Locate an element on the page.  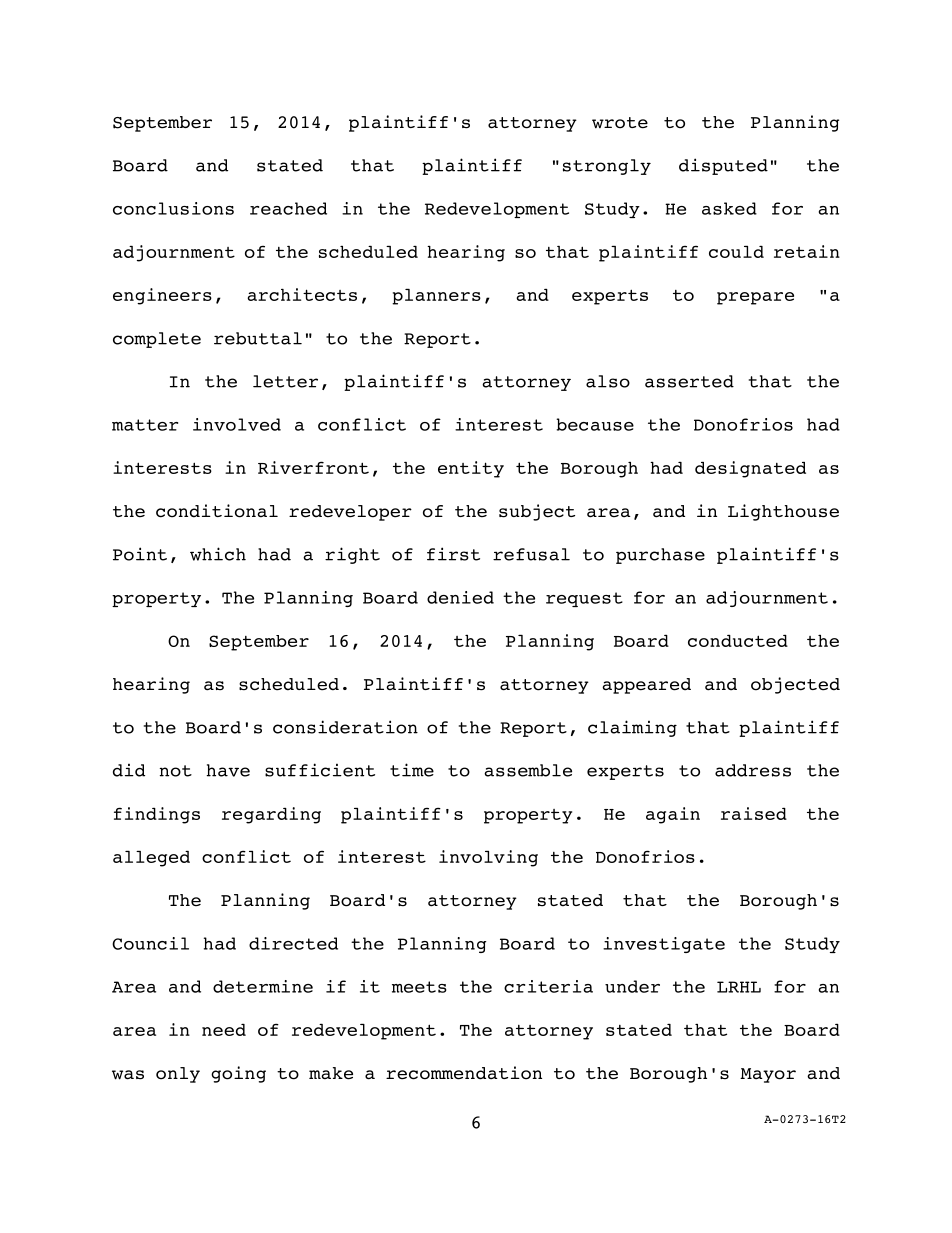
have is located at coordinates (228, 770).
